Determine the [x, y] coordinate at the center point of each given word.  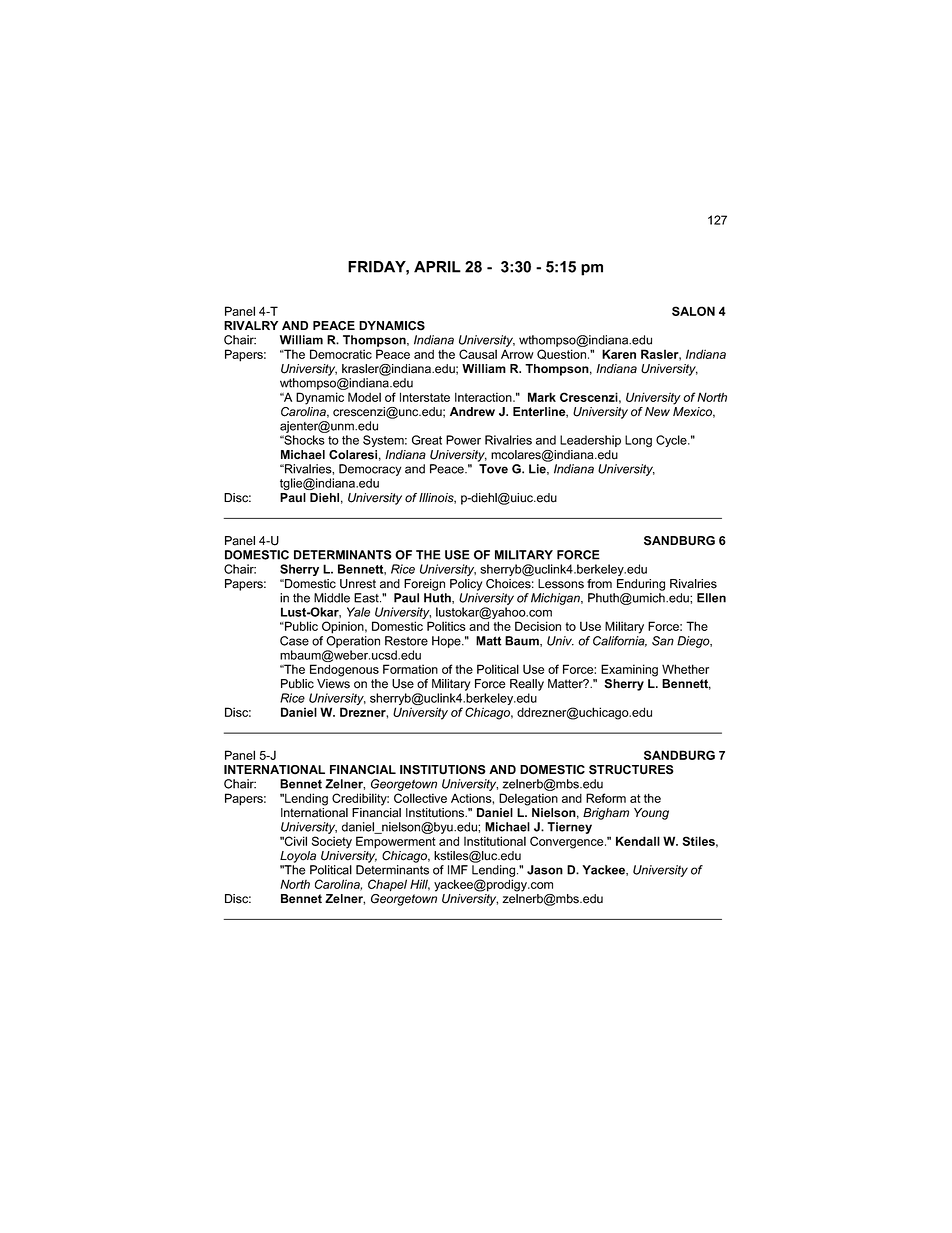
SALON [693, 311]
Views [333, 684]
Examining [629, 670]
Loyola [298, 857]
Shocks [303, 440]
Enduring [641, 585]
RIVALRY [251, 325]
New [657, 412]
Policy [466, 585]
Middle [332, 598]
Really [527, 685]
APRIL [437, 267]
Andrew [472, 411]
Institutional [495, 841]
